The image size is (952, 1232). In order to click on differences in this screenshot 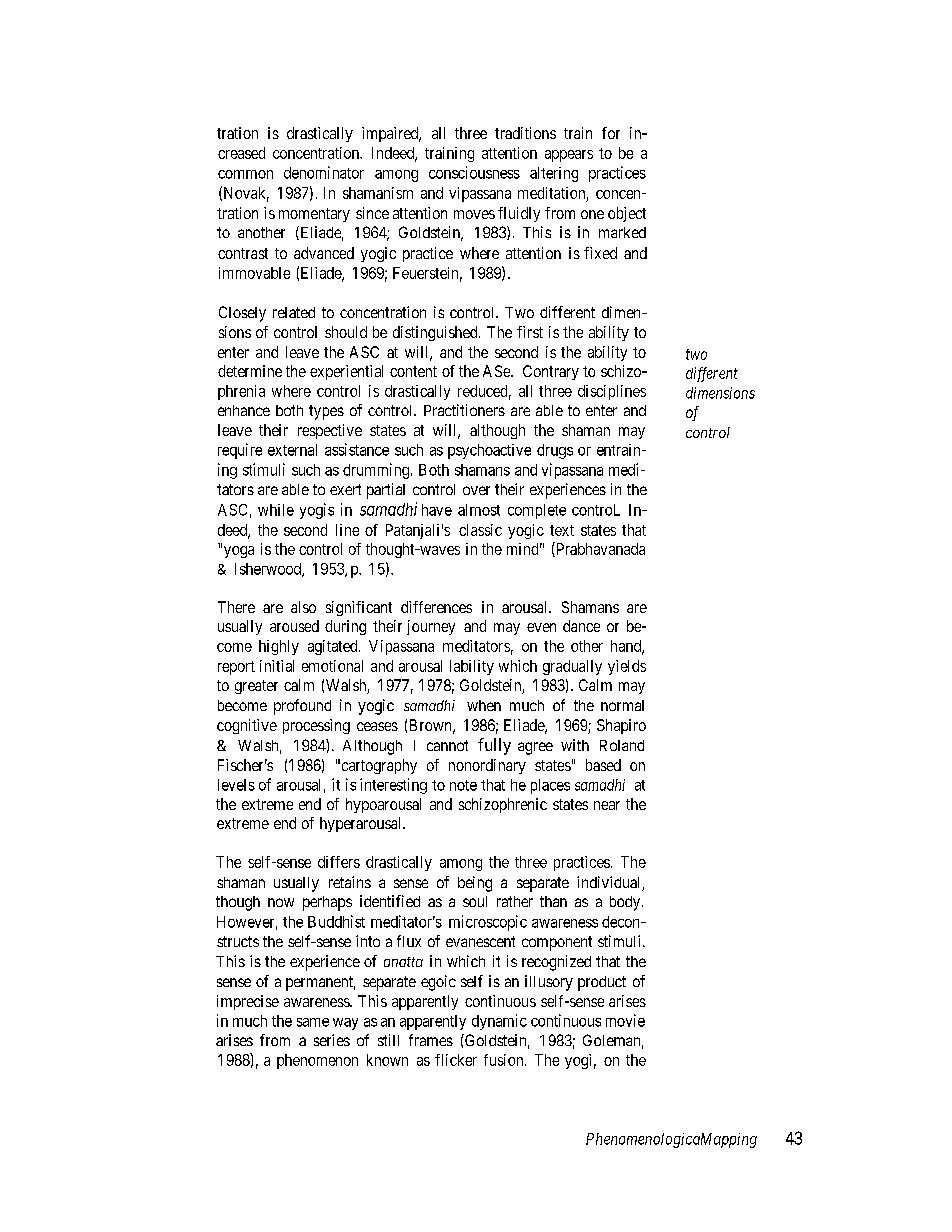, I will do `click(436, 607)`.
